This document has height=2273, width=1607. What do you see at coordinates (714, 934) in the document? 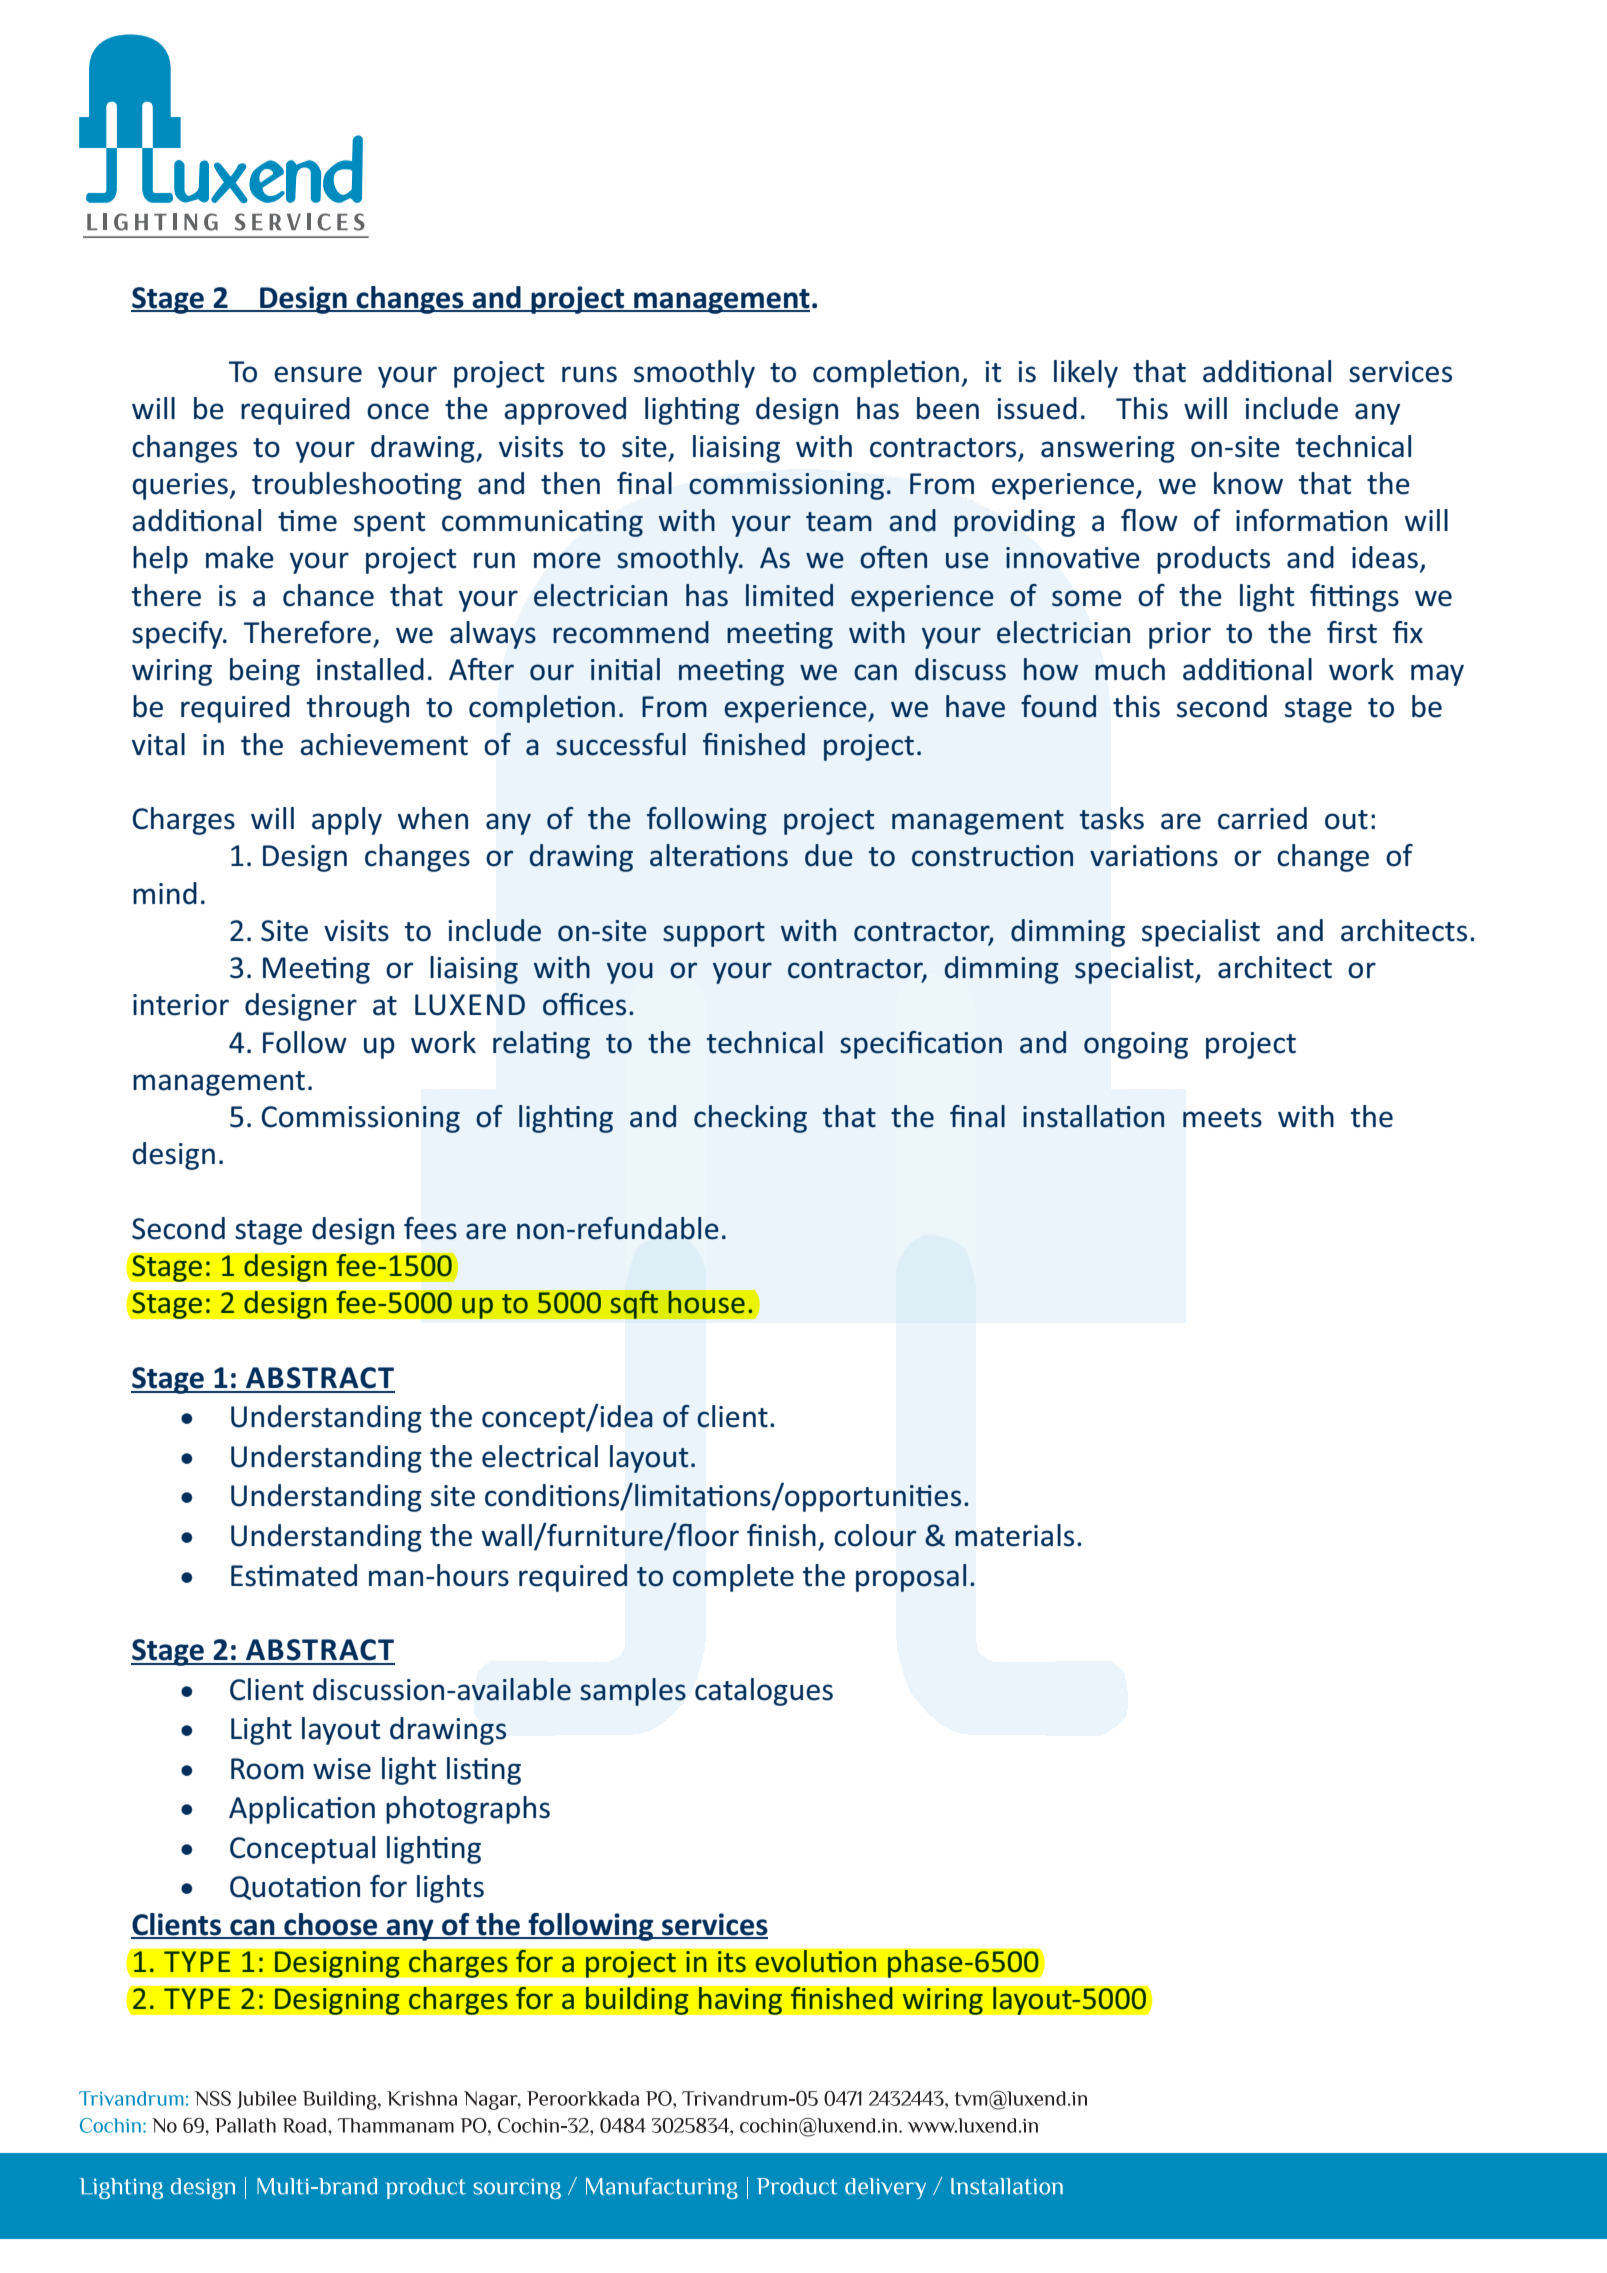
I see `support` at bounding box center [714, 934].
